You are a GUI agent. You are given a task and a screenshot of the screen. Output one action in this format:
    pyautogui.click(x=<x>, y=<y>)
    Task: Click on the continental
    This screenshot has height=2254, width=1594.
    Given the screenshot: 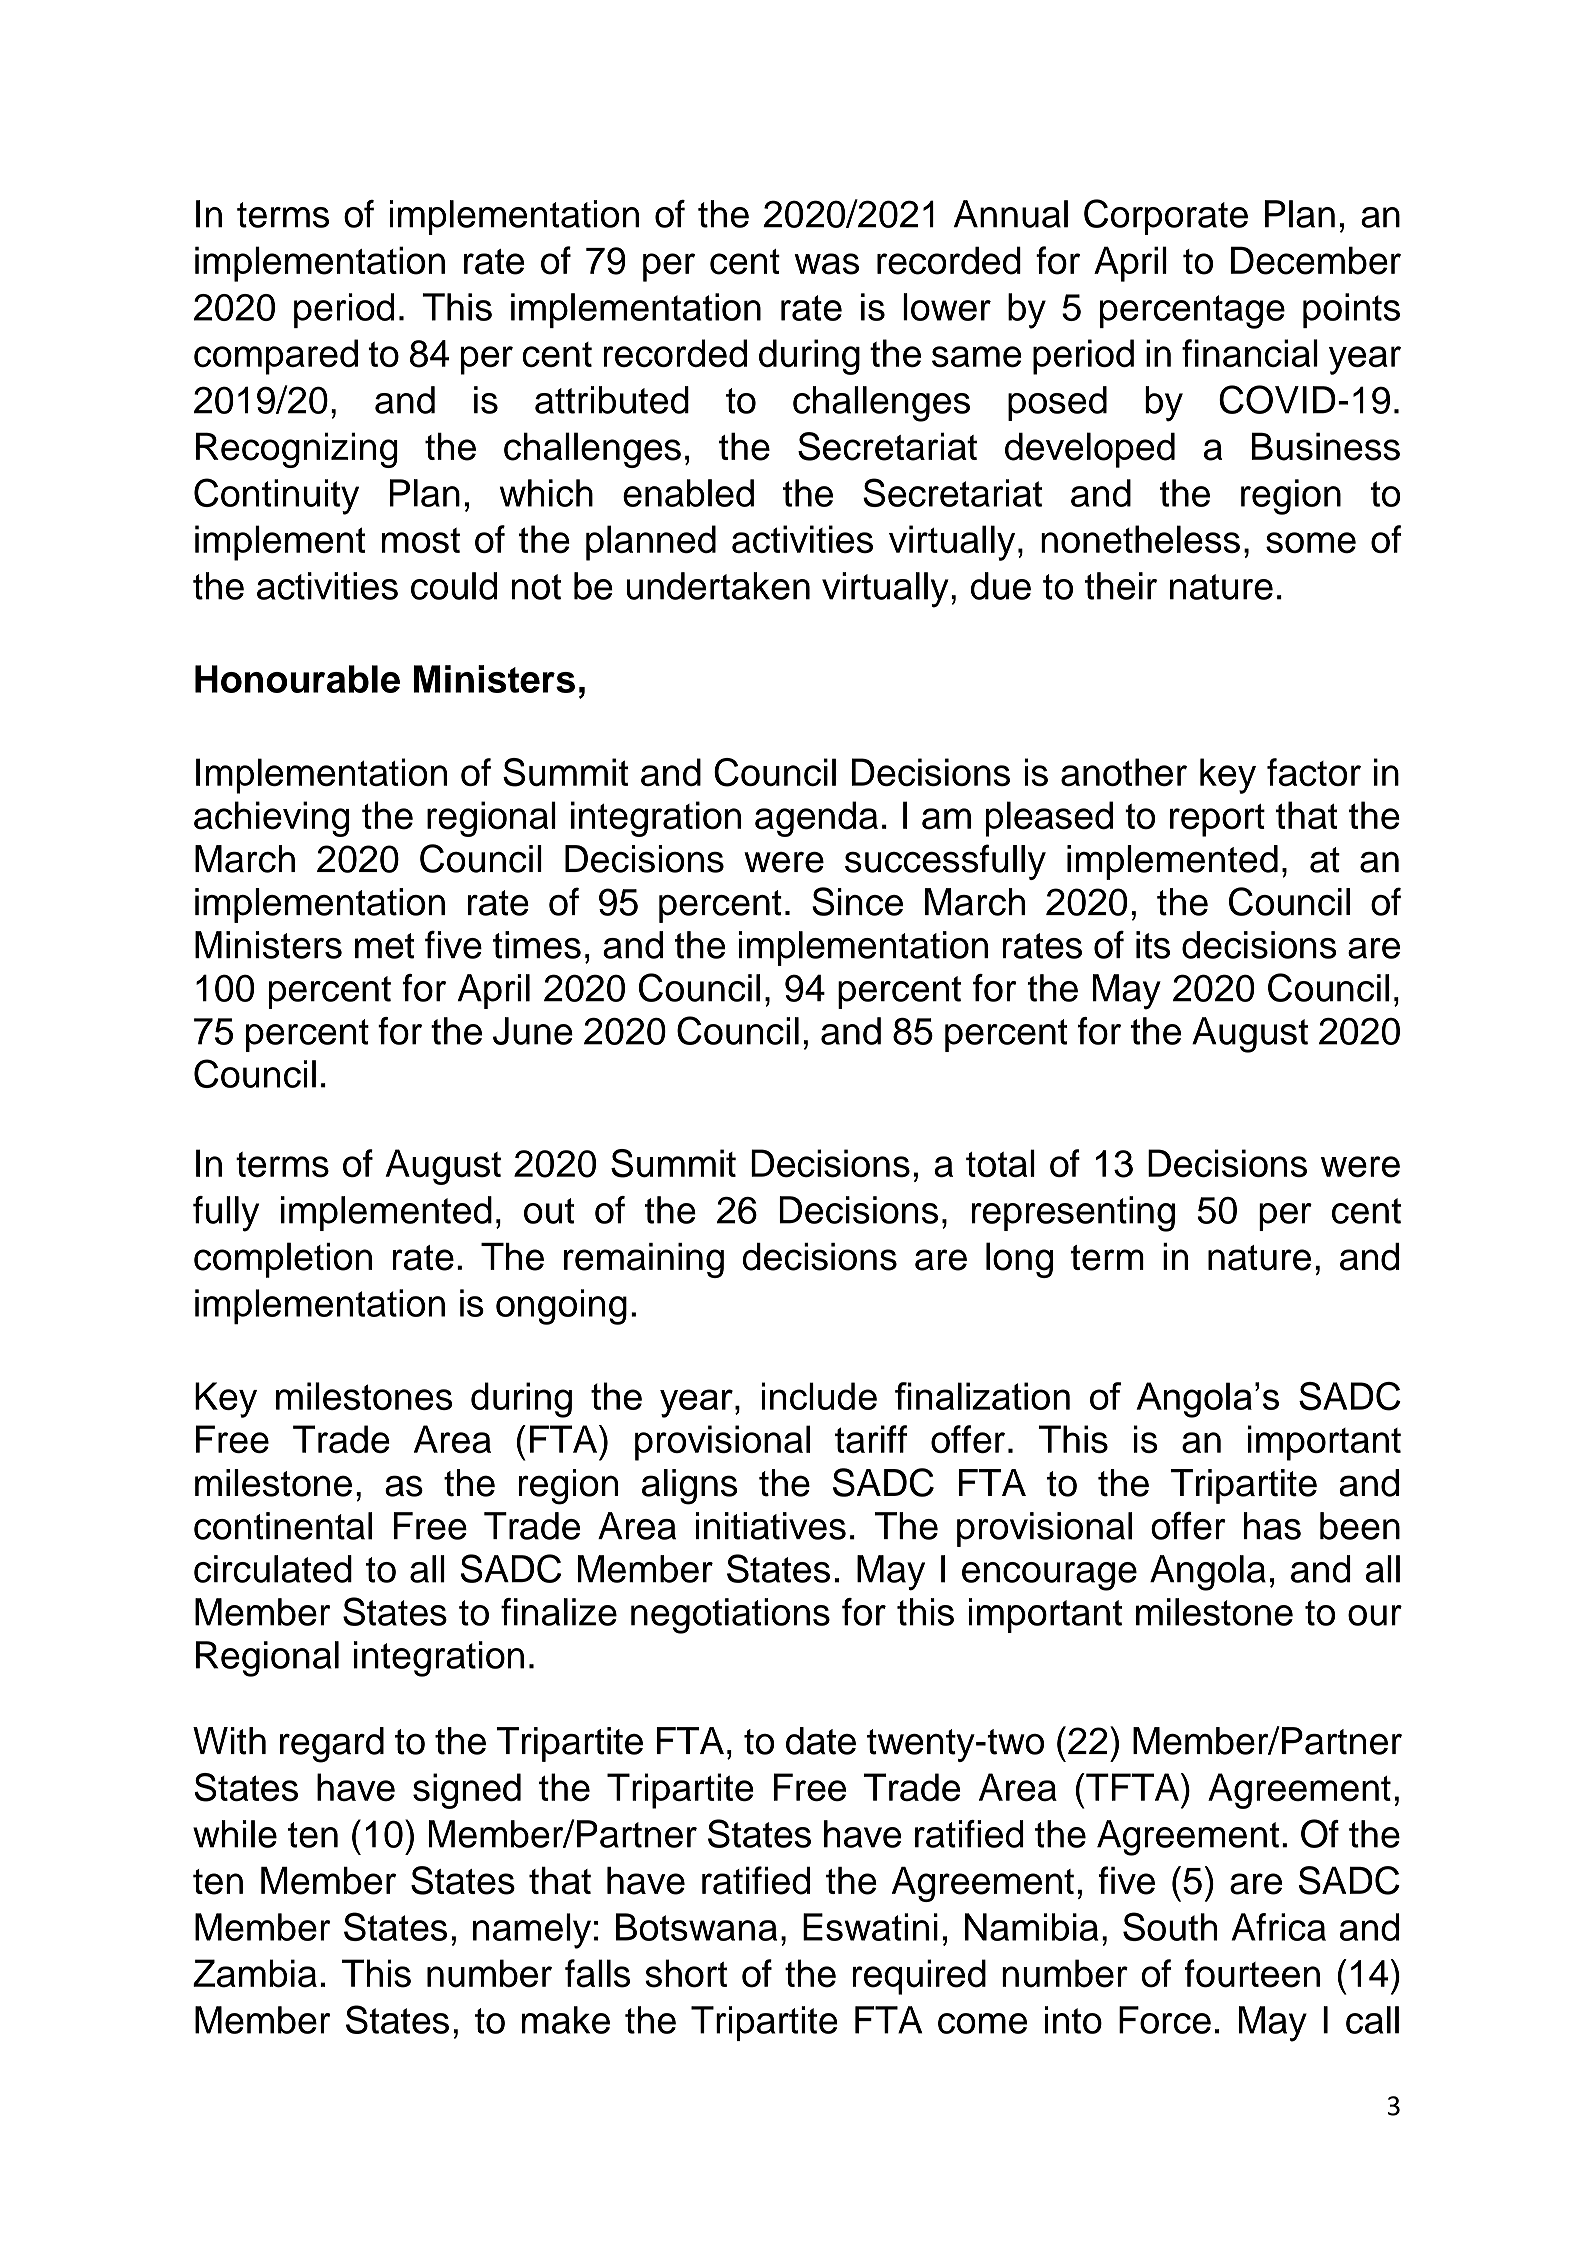 What is the action you would take?
    pyautogui.click(x=283, y=1526)
